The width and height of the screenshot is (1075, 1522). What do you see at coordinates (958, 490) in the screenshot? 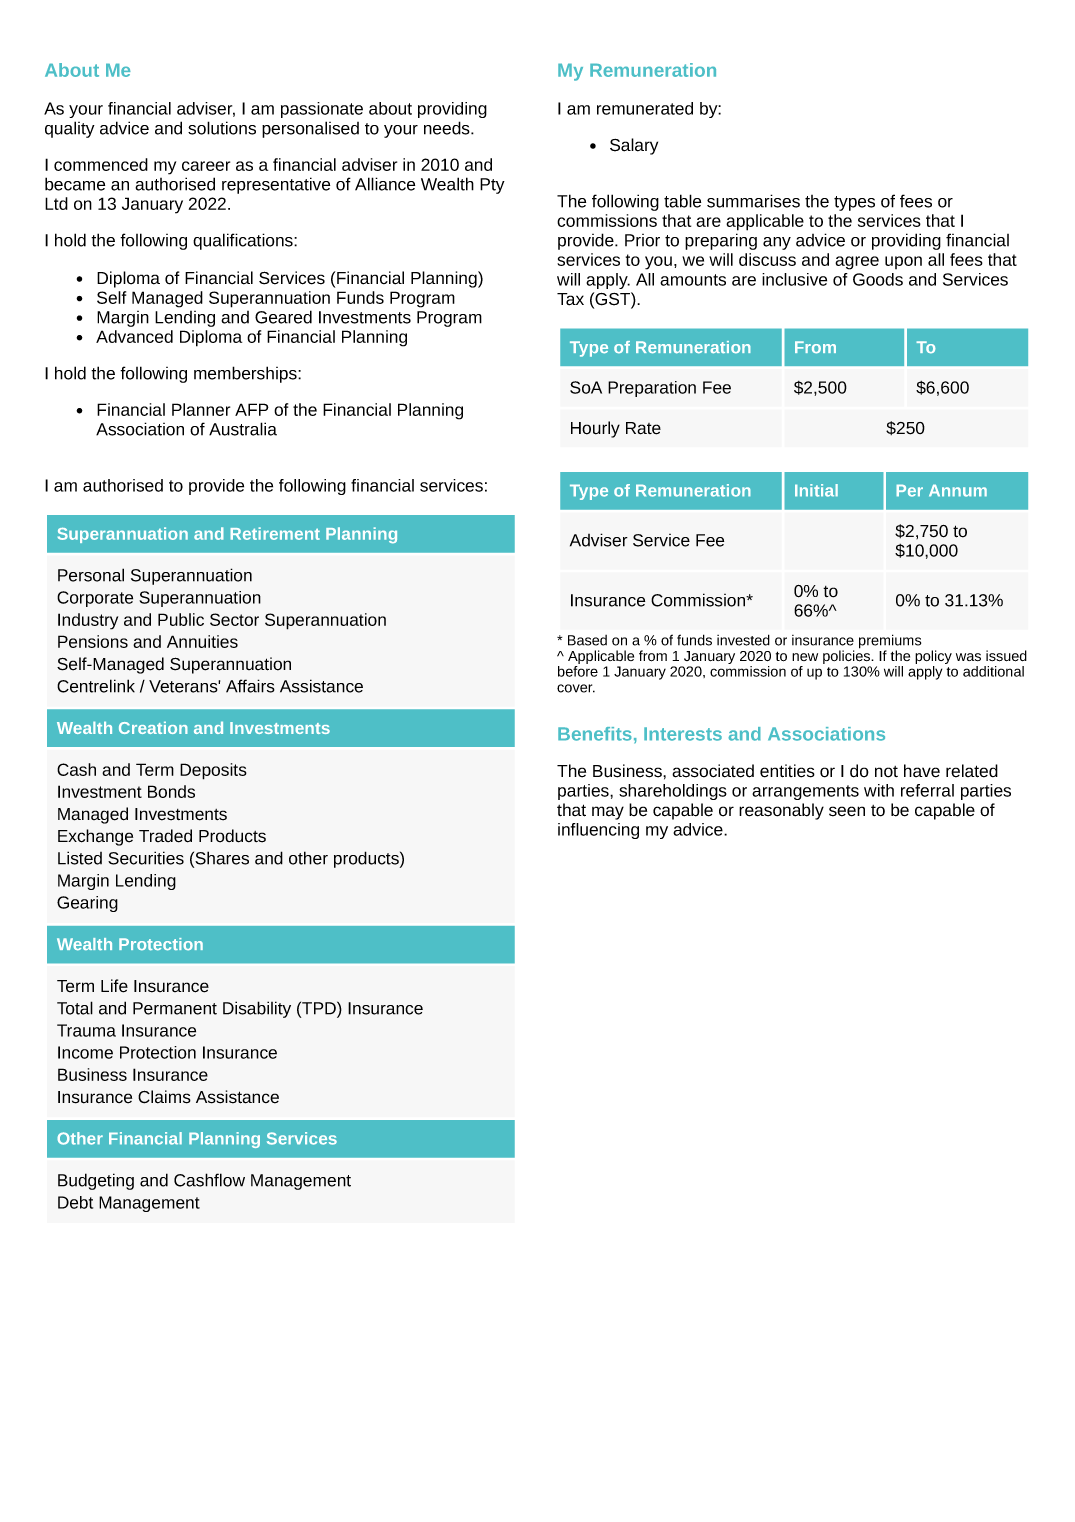
I see `Annum` at bounding box center [958, 490].
